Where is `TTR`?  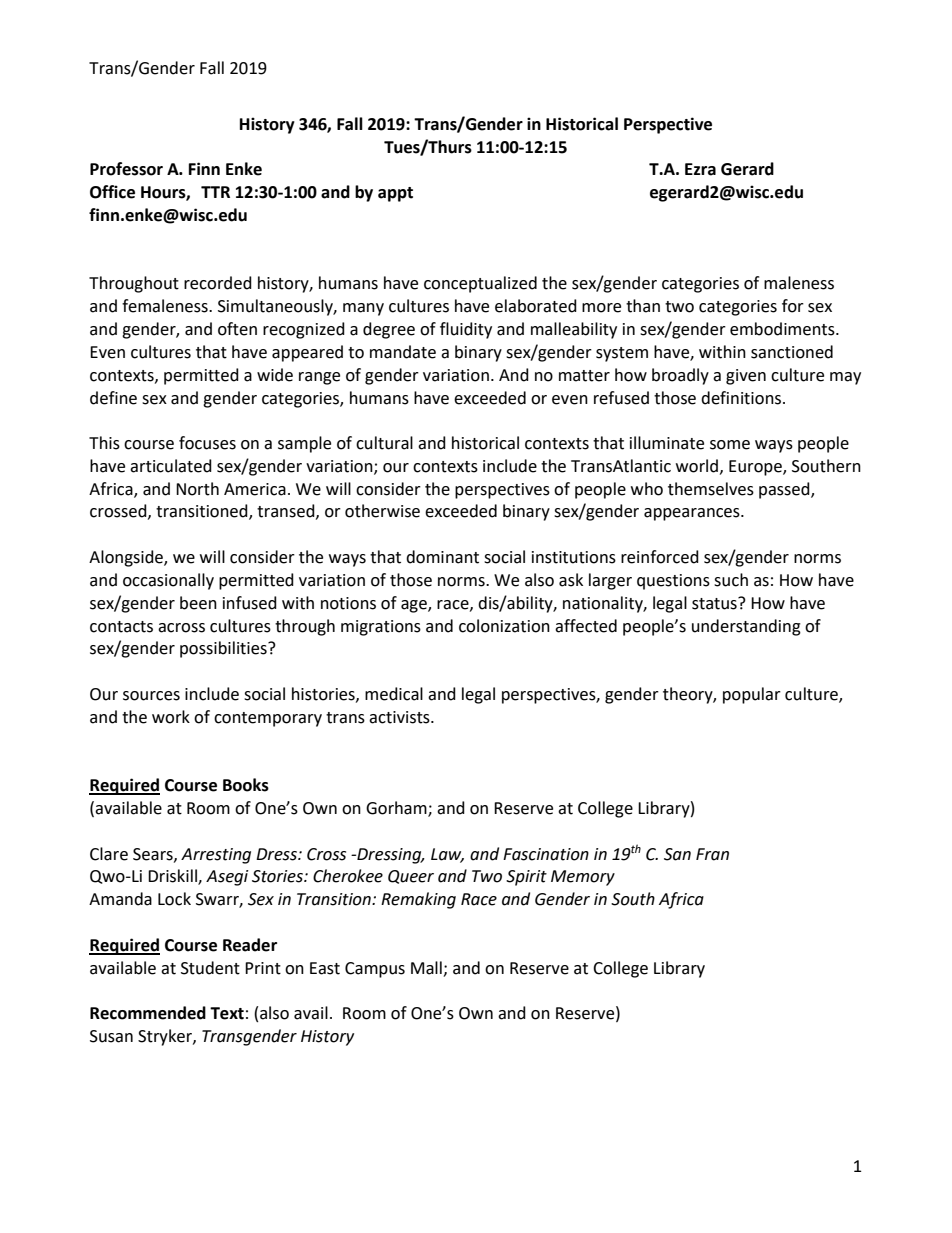
TTR is located at coordinates (215, 192).
